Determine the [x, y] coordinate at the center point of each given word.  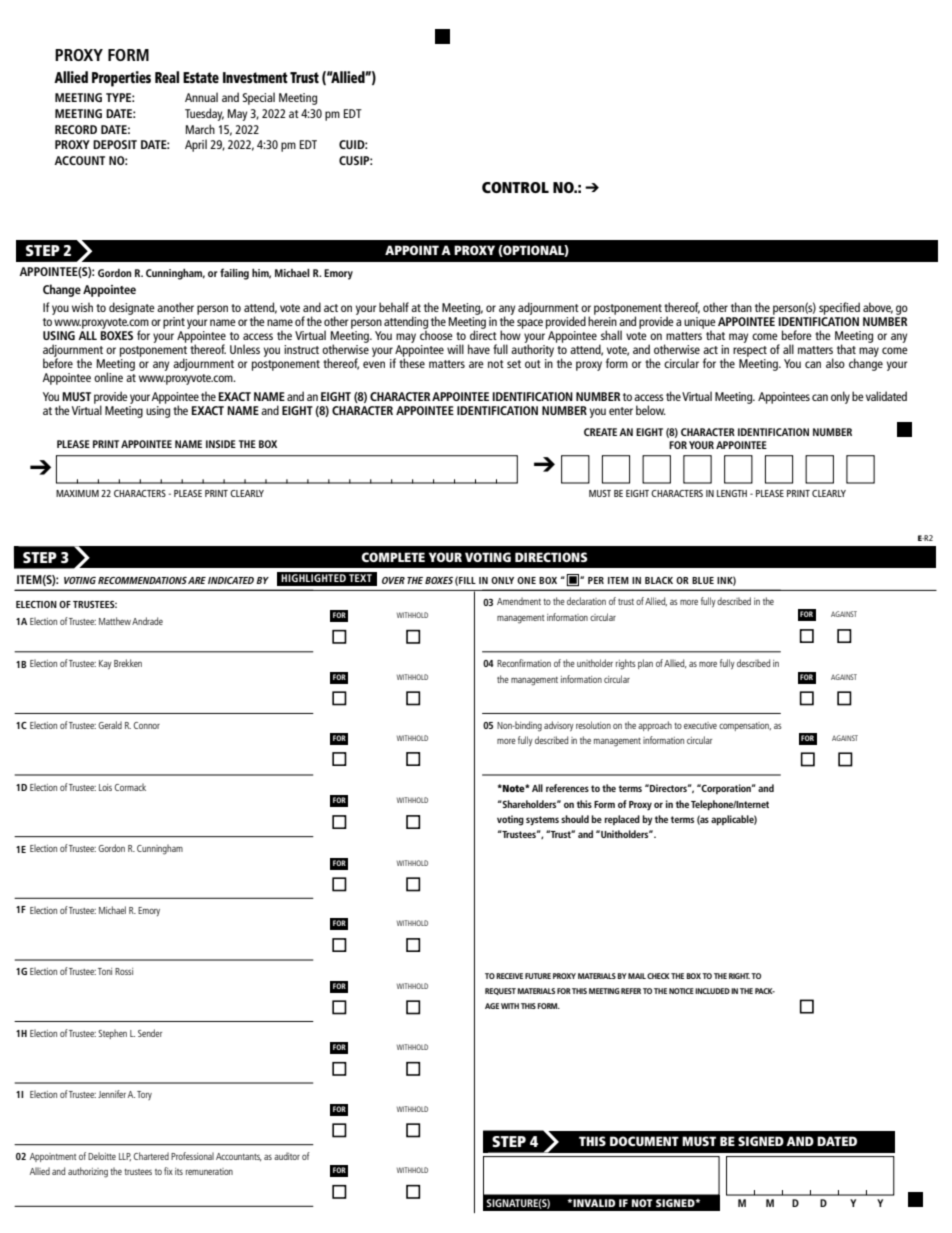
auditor [287, 1156]
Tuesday [204, 114]
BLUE [703, 580]
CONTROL [515, 187]
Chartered [151, 1156]
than [741, 307]
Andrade [147, 621]
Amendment [519, 601]
